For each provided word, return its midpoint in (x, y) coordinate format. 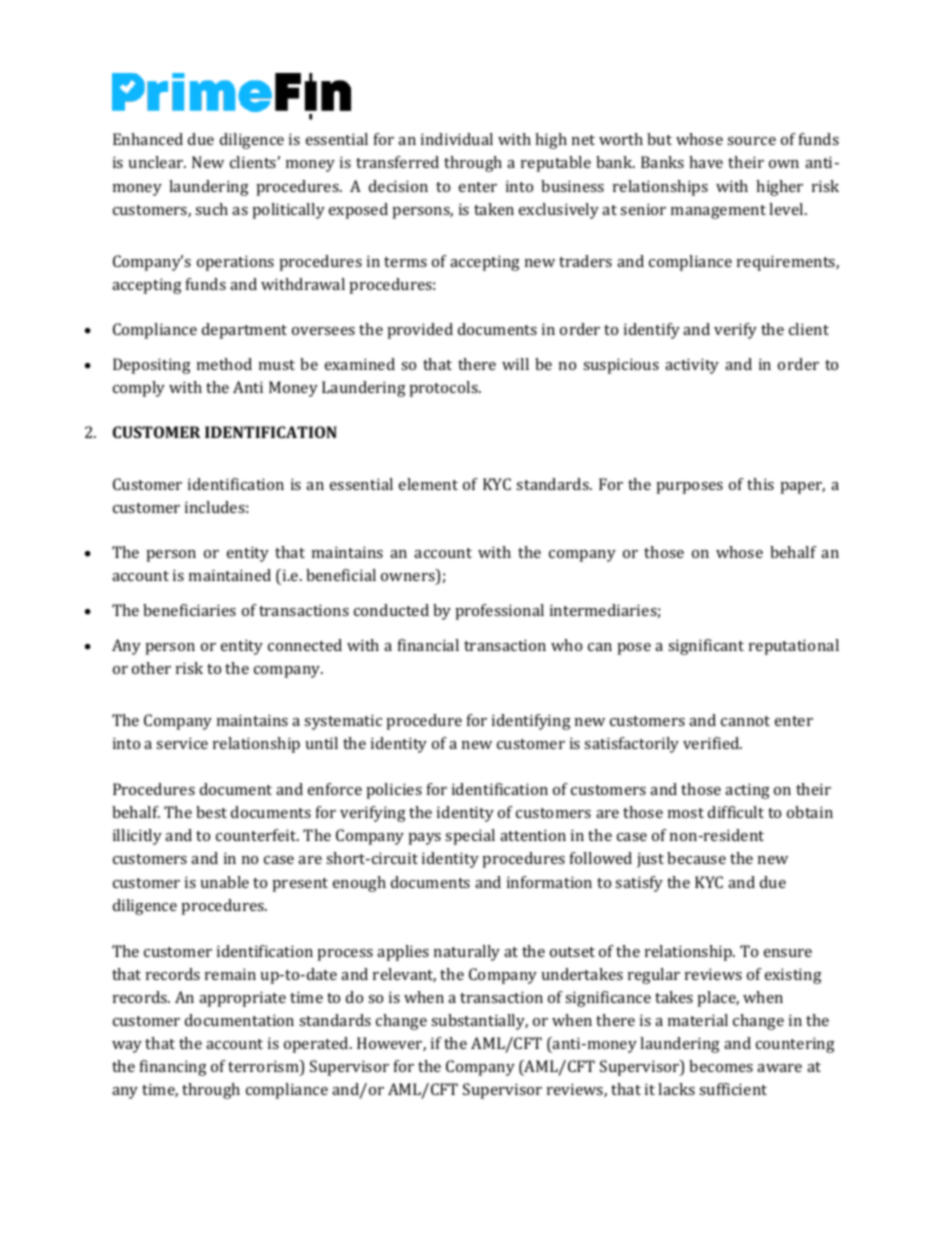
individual (457, 139)
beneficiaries (189, 610)
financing (173, 1068)
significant (706, 647)
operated (317, 1045)
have (706, 162)
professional (499, 612)
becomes (721, 1066)
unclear (157, 162)
